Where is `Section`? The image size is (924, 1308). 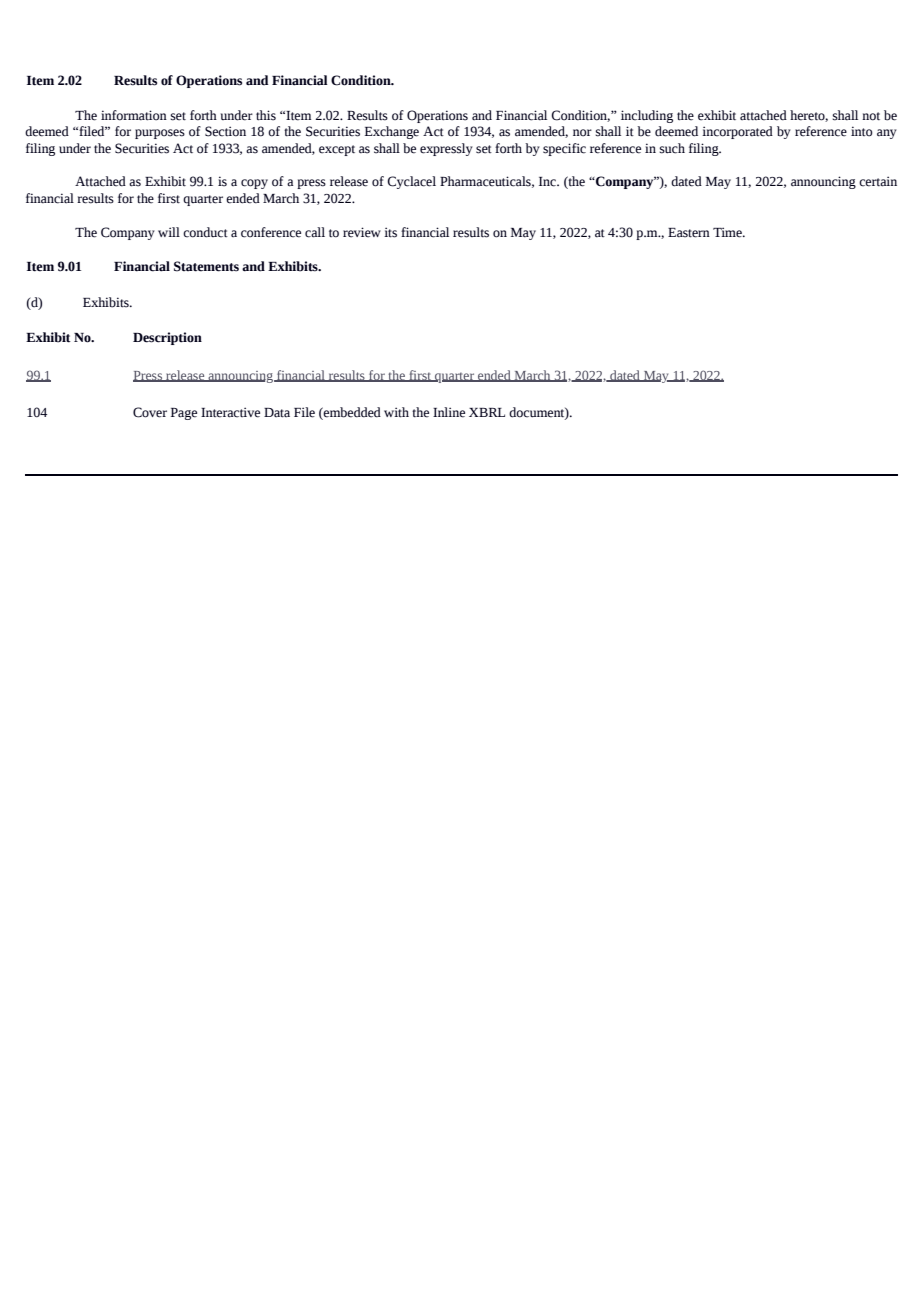
Section is located at coordinates (225, 131).
